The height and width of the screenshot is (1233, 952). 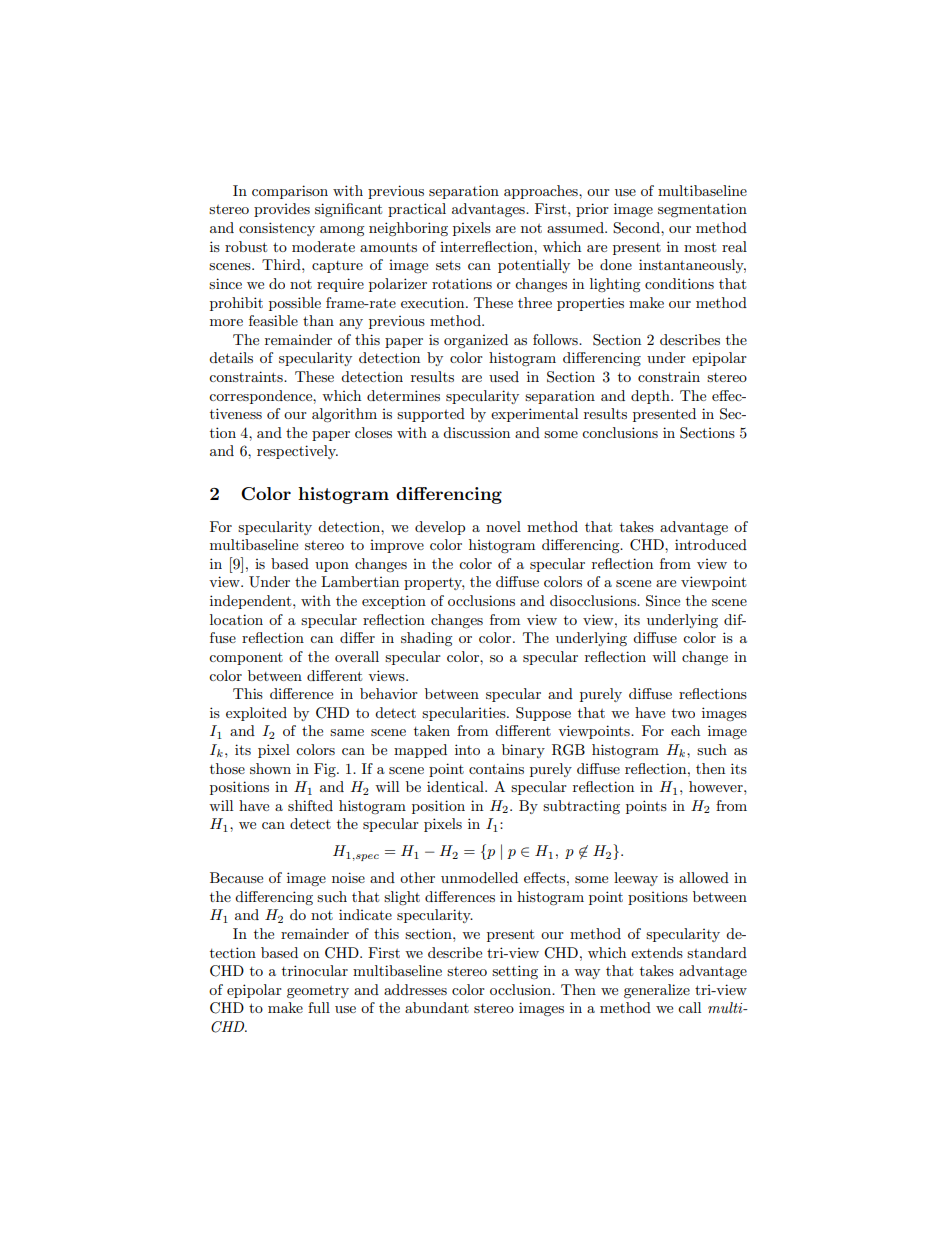 I want to click on Second, so click(x=637, y=228).
